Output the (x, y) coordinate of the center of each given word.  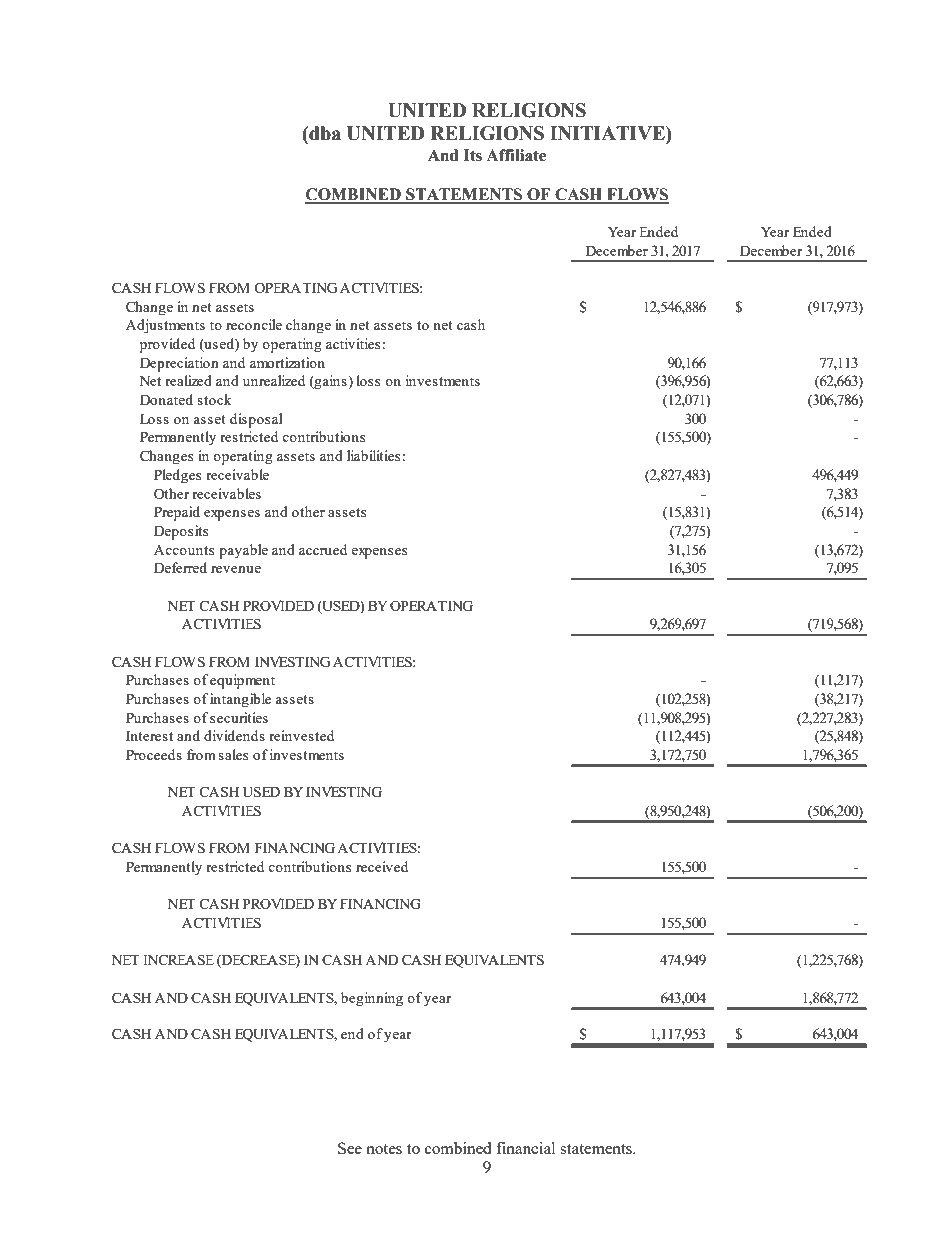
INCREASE (178, 959)
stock (214, 399)
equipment (242, 681)
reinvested (301, 735)
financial (525, 1148)
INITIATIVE (608, 133)
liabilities (373, 455)
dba (324, 133)
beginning (372, 999)
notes (384, 1149)
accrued (323, 549)
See (350, 1148)
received (382, 866)
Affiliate (516, 155)
